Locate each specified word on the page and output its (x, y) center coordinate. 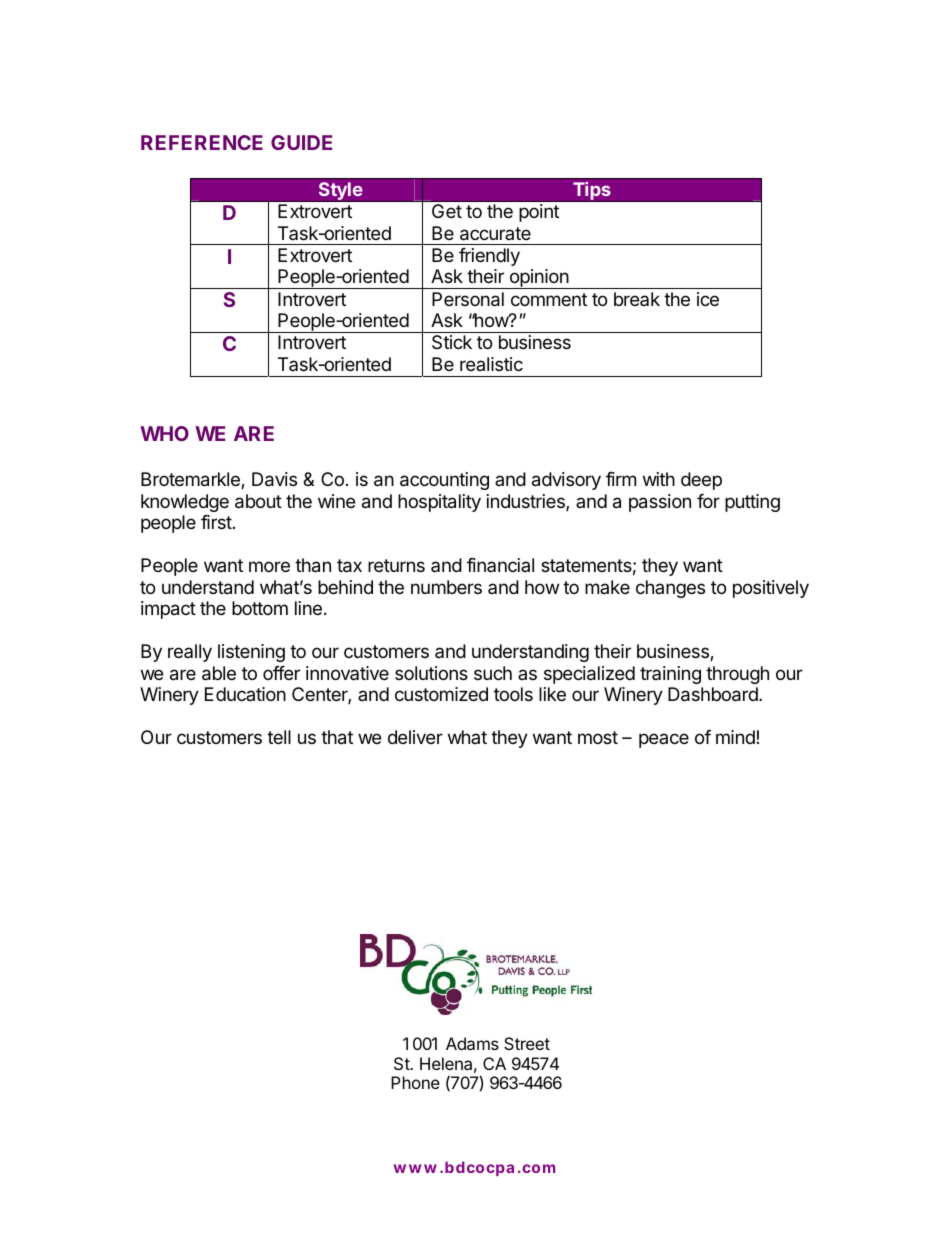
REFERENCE (202, 142)
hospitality (439, 503)
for (708, 501)
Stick (452, 342)
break (637, 299)
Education (245, 694)
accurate (495, 234)
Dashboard (714, 694)
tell (279, 737)
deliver (415, 737)
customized (441, 694)
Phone (415, 1082)
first (216, 522)
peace (664, 740)
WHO (164, 433)
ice (708, 299)
